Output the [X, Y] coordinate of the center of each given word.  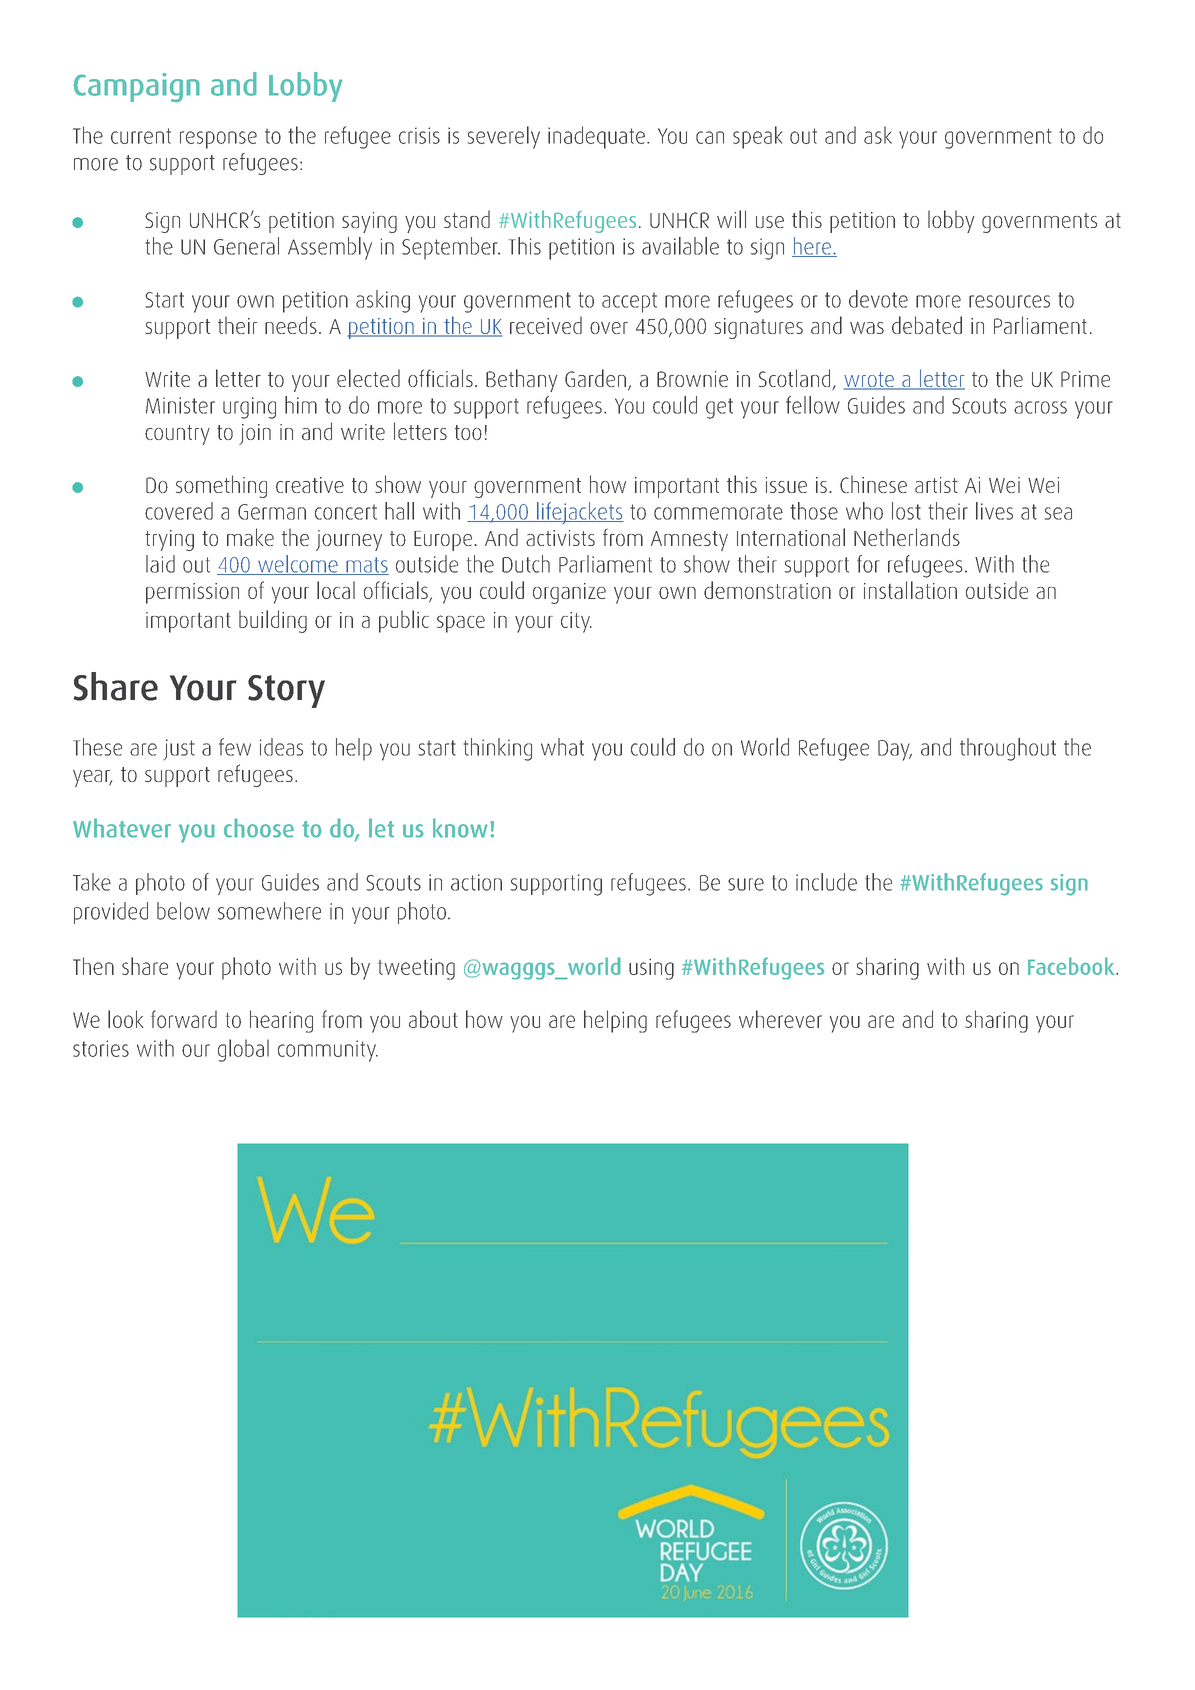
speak [757, 137]
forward [184, 1019]
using [651, 969]
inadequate [596, 137]
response [218, 140]
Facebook [1072, 966]
